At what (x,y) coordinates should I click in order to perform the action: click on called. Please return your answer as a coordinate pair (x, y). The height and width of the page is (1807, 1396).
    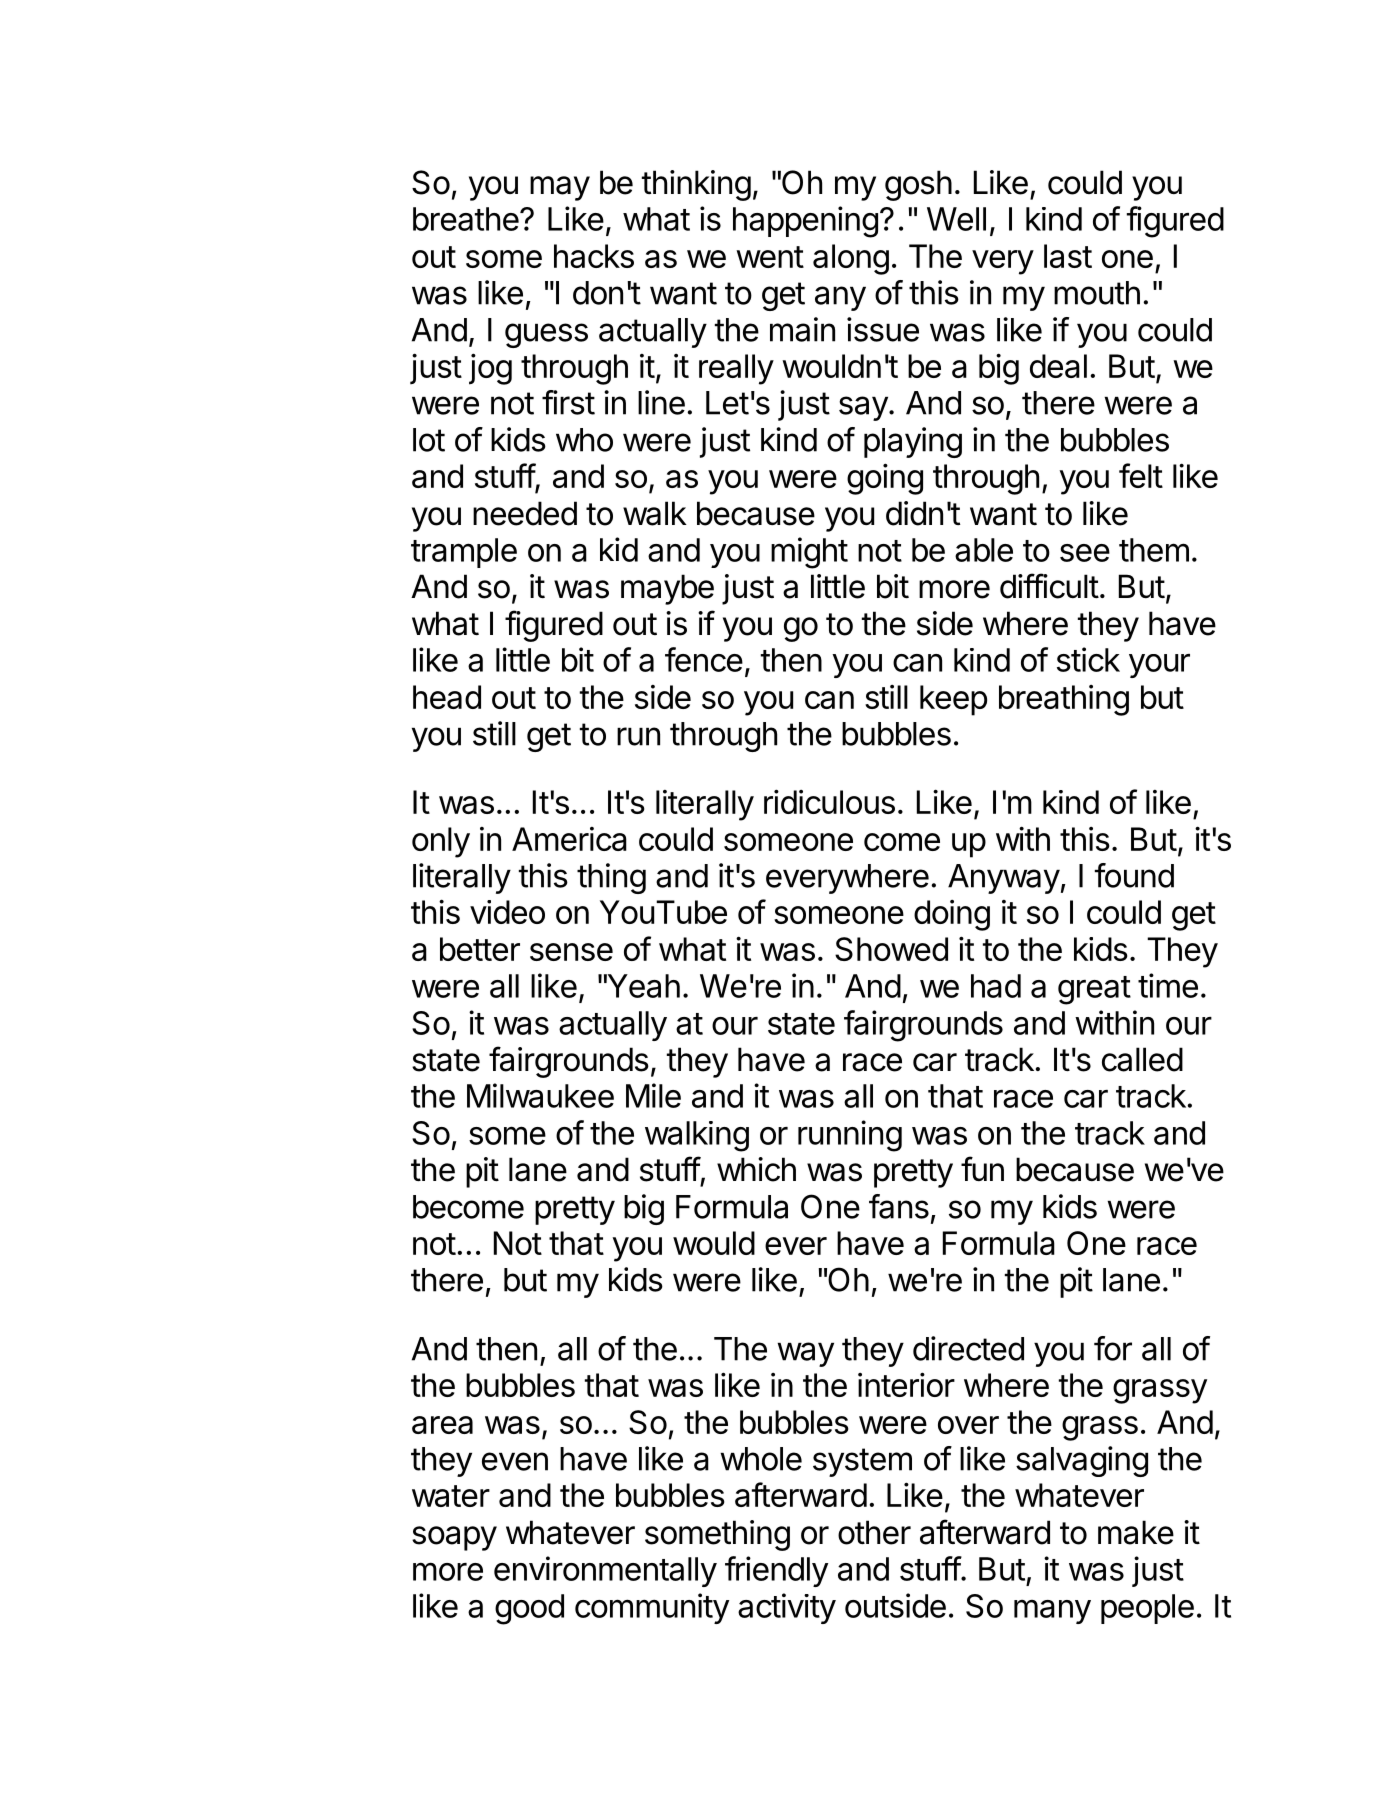
    Looking at the image, I should click on (1142, 1059).
